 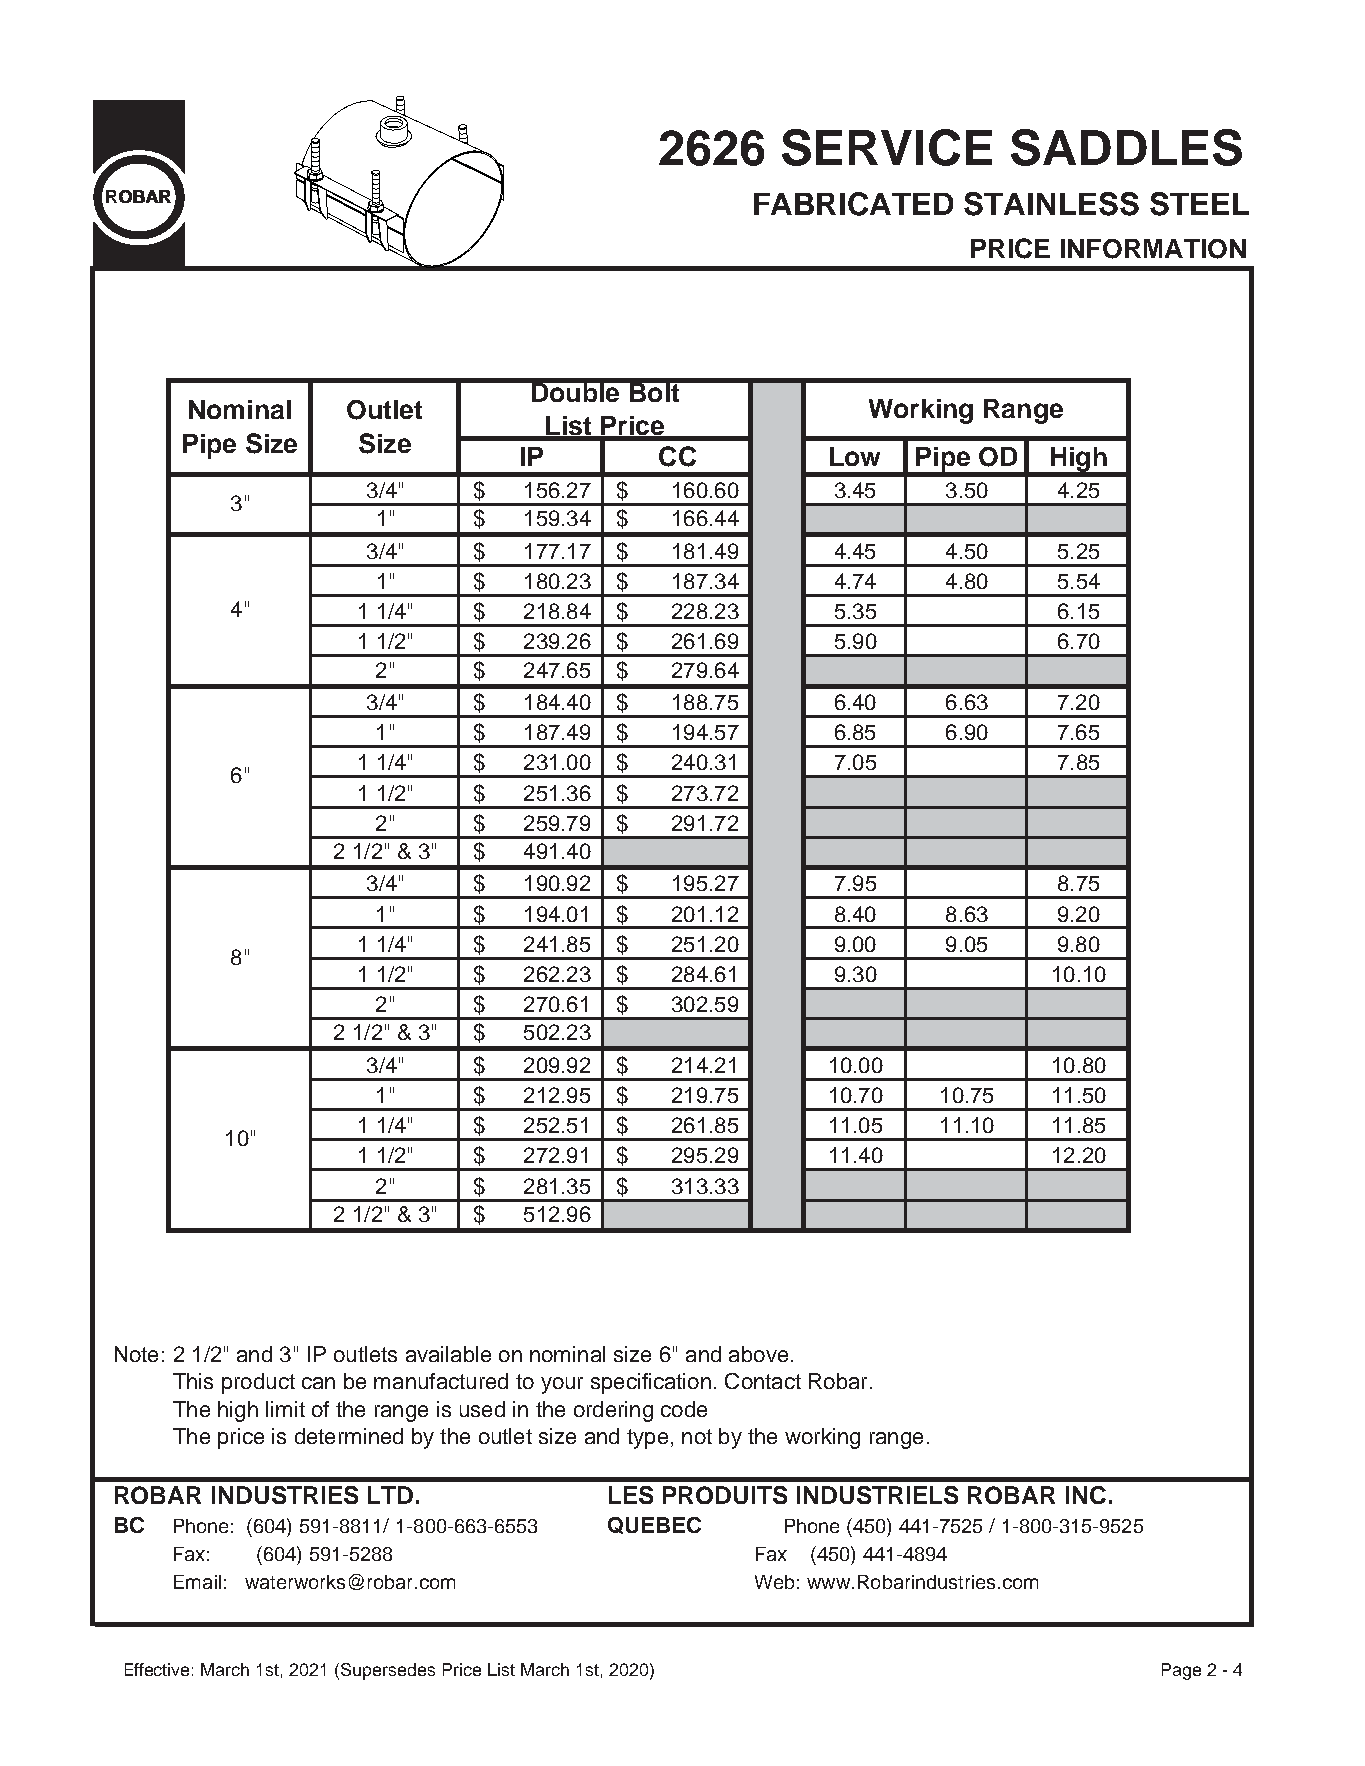 I want to click on FABRICATED, so click(x=853, y=204).
